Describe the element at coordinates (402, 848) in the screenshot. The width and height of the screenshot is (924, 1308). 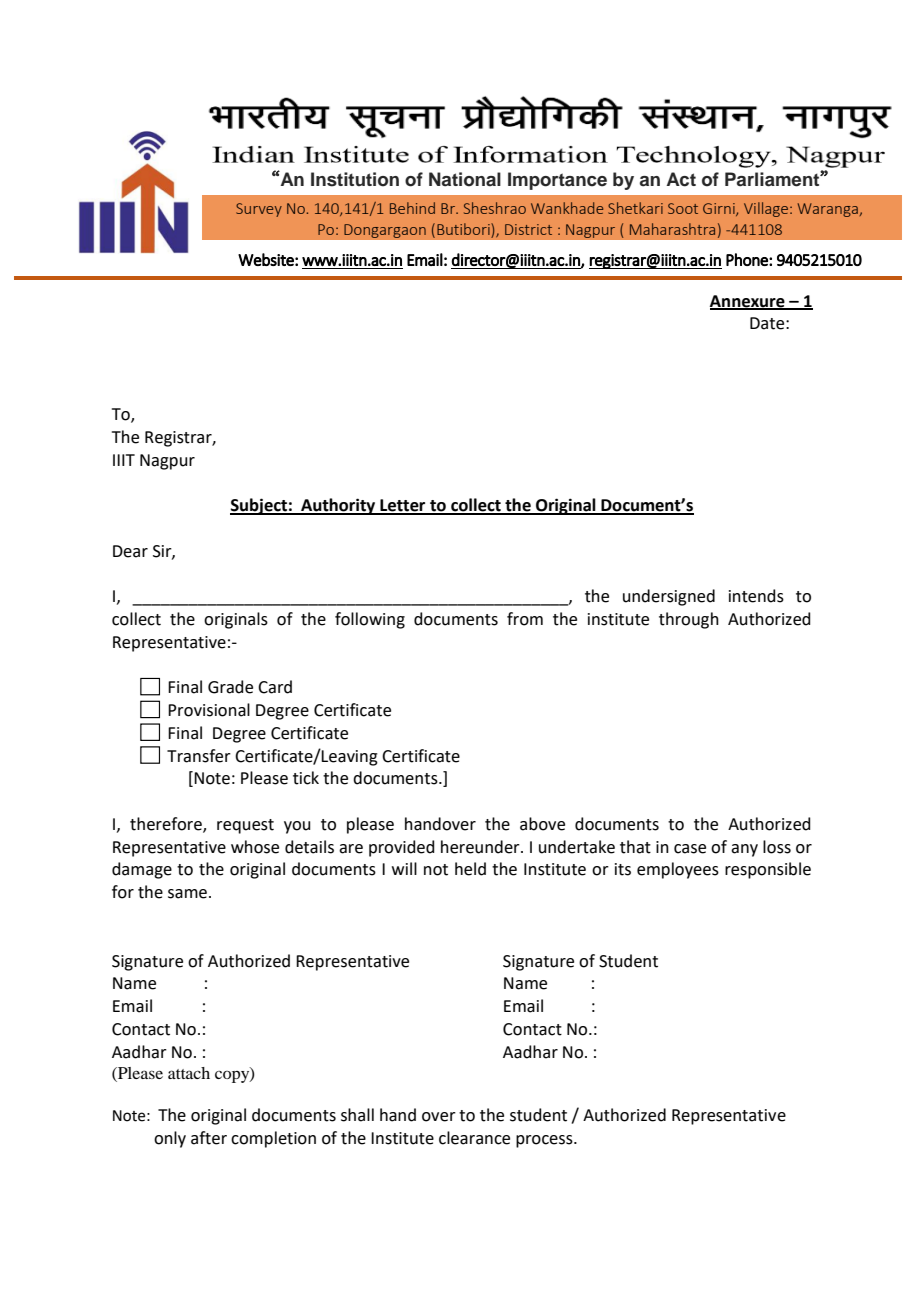
I see `provided` at that location.
